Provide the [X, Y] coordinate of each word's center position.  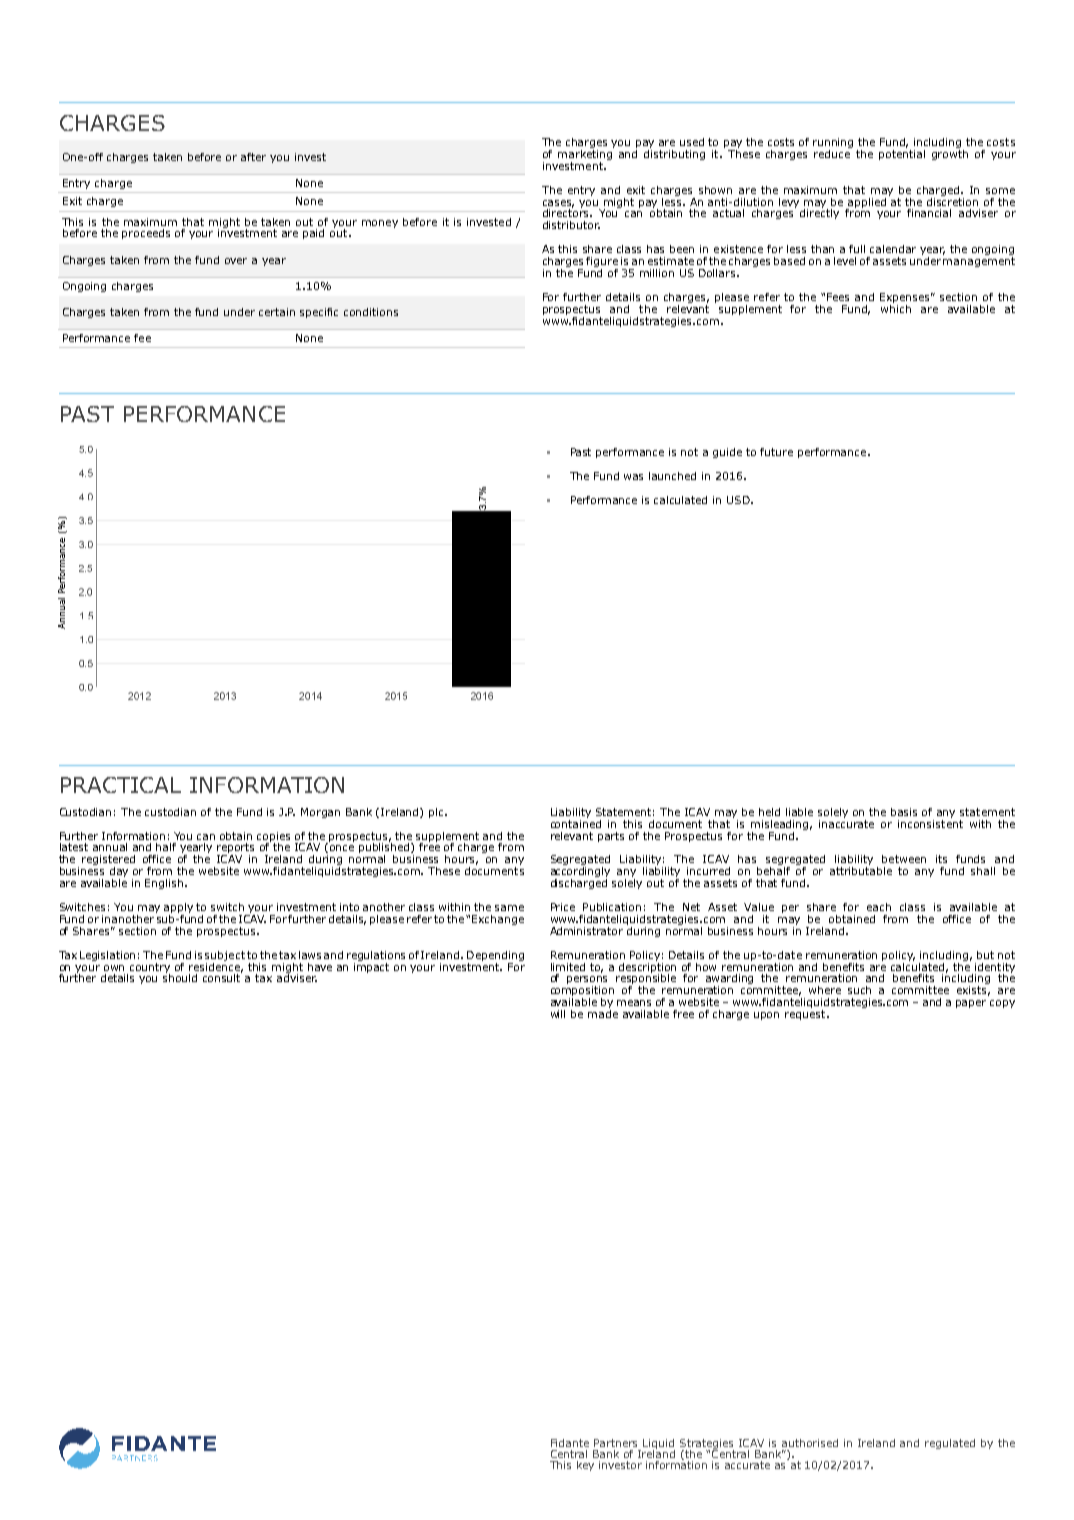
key [585, 1466]
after [253, 157]
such [859, 990]
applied [866, 204]
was [633, 477]
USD [739, 500]
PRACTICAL [121, 785]
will [558, 1014]
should [180, 977]
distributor [571, 225]
